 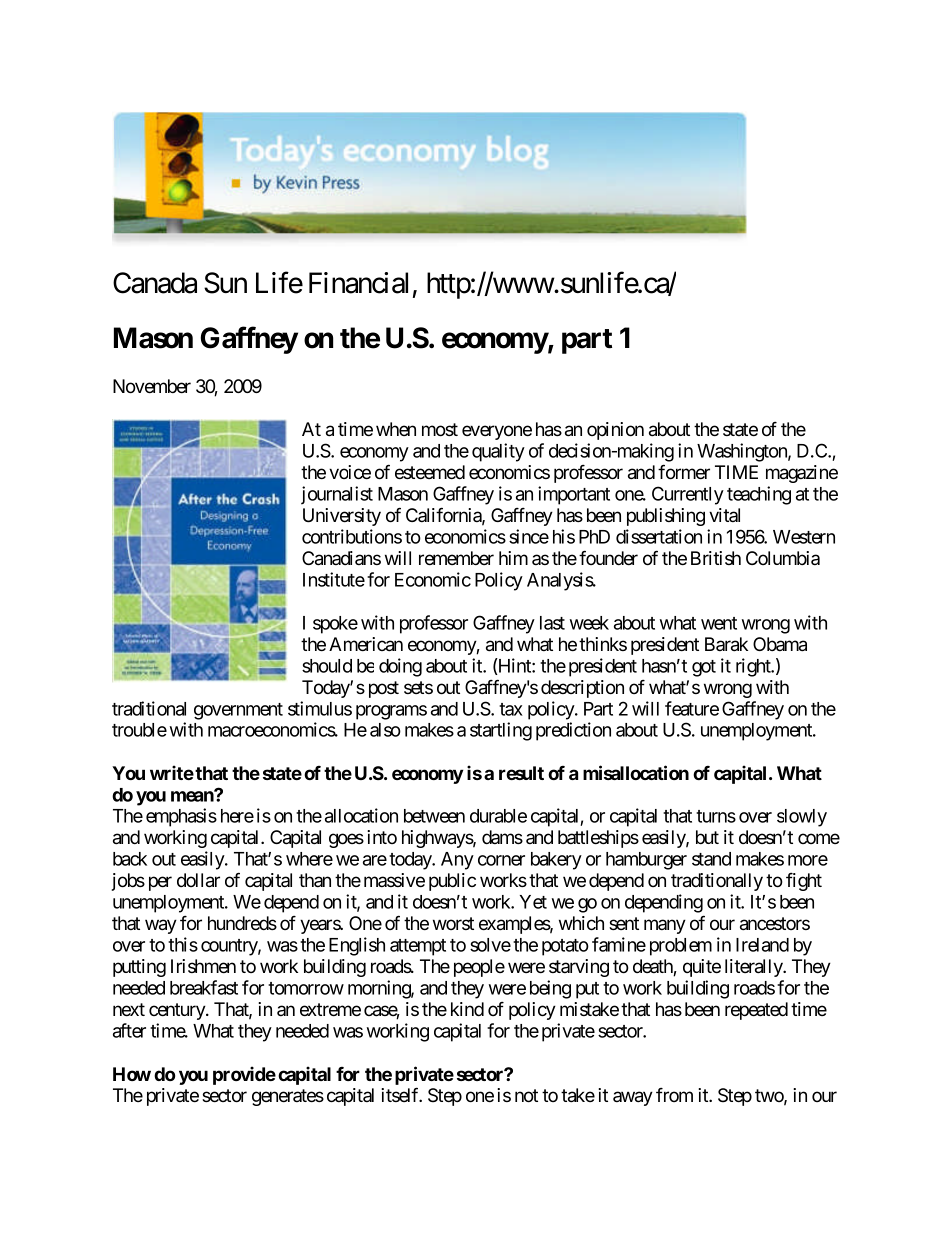 What do you see at coordinates (674, 1095) in the page?
I see `from` at bounding box center [674, 1095].
